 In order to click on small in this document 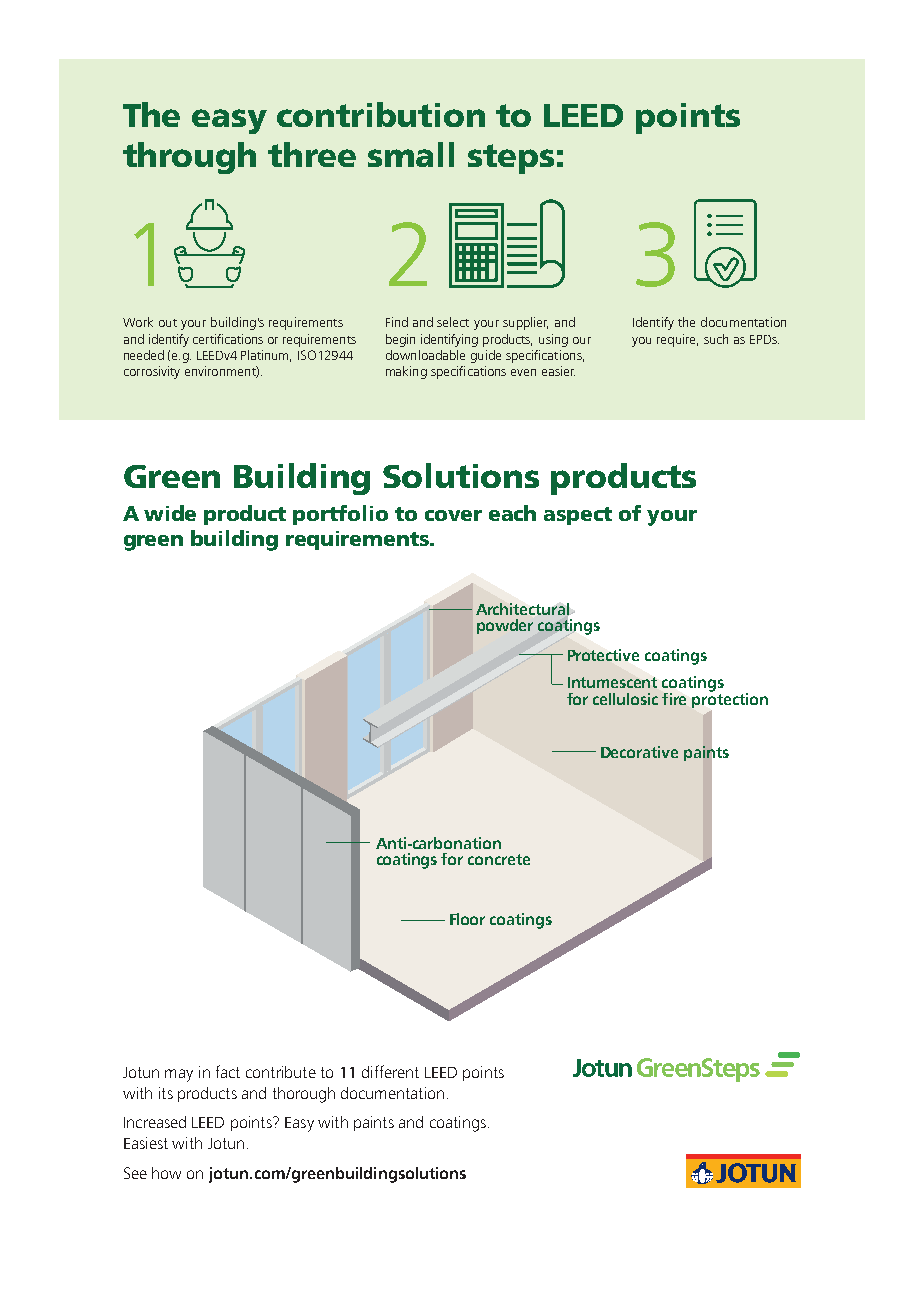, I will do `click(411, 154)`.
